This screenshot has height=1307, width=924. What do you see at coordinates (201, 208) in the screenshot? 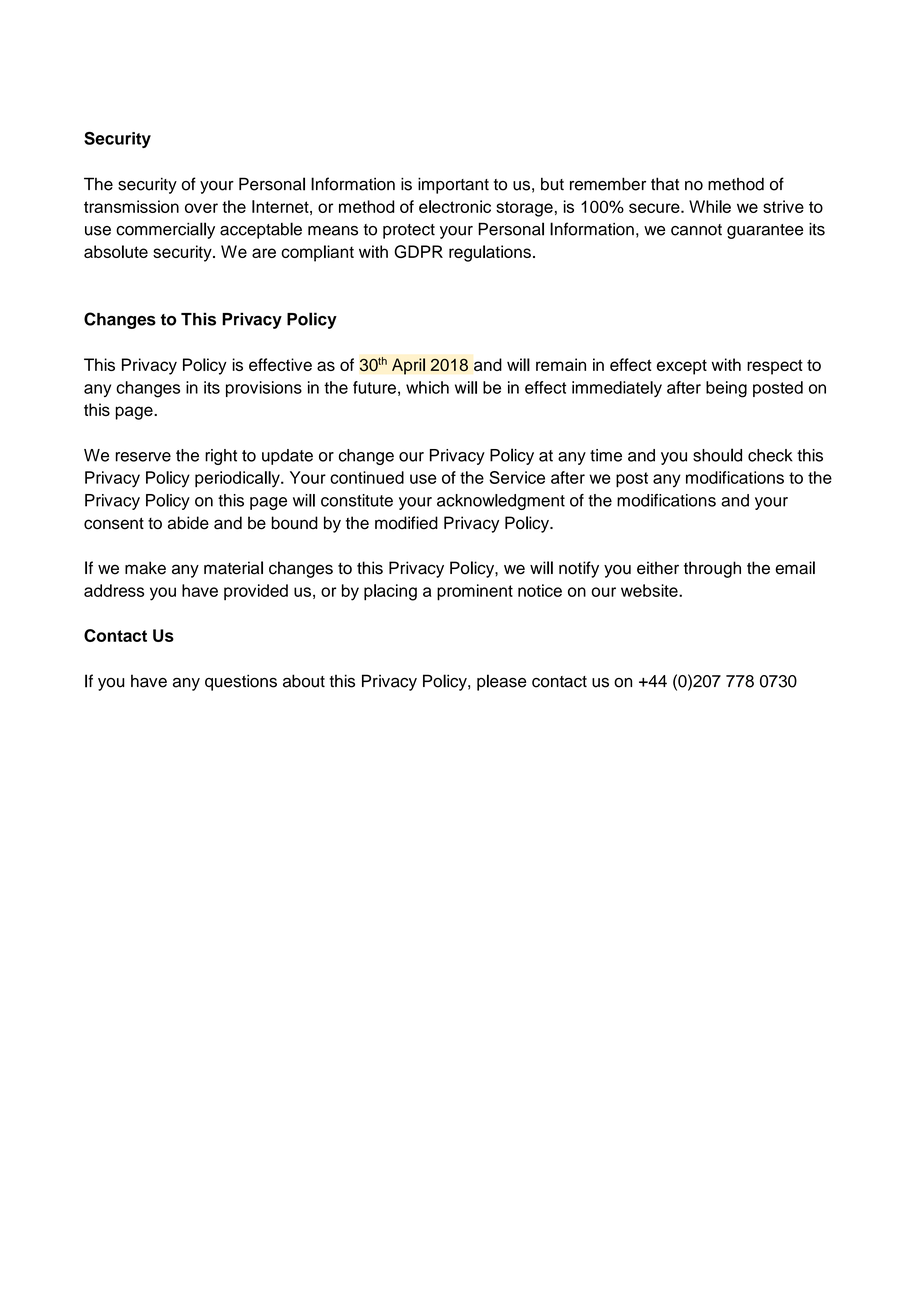
I see `over` at bounding box center [201, 208].
